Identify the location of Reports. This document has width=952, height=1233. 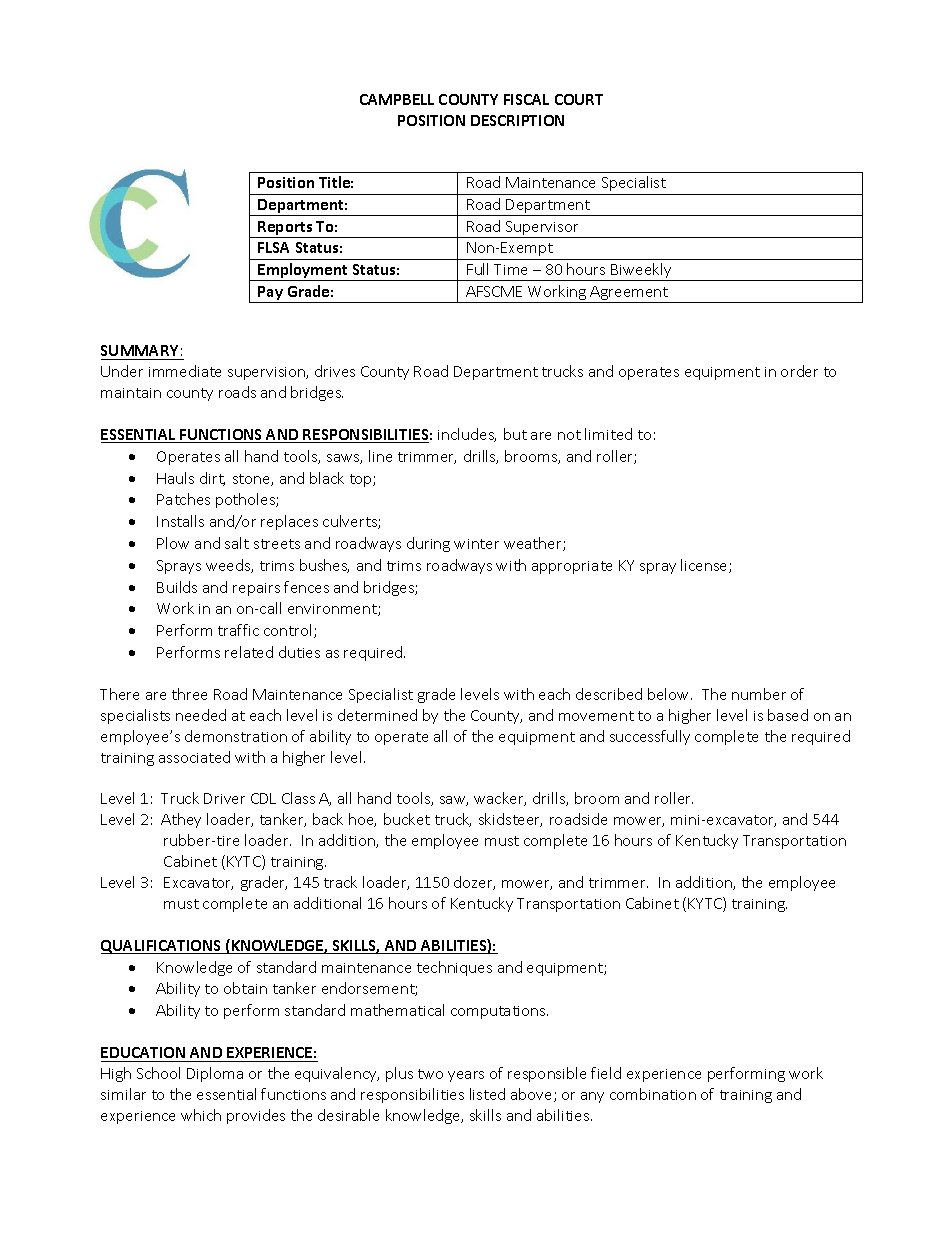
(285, 229).
